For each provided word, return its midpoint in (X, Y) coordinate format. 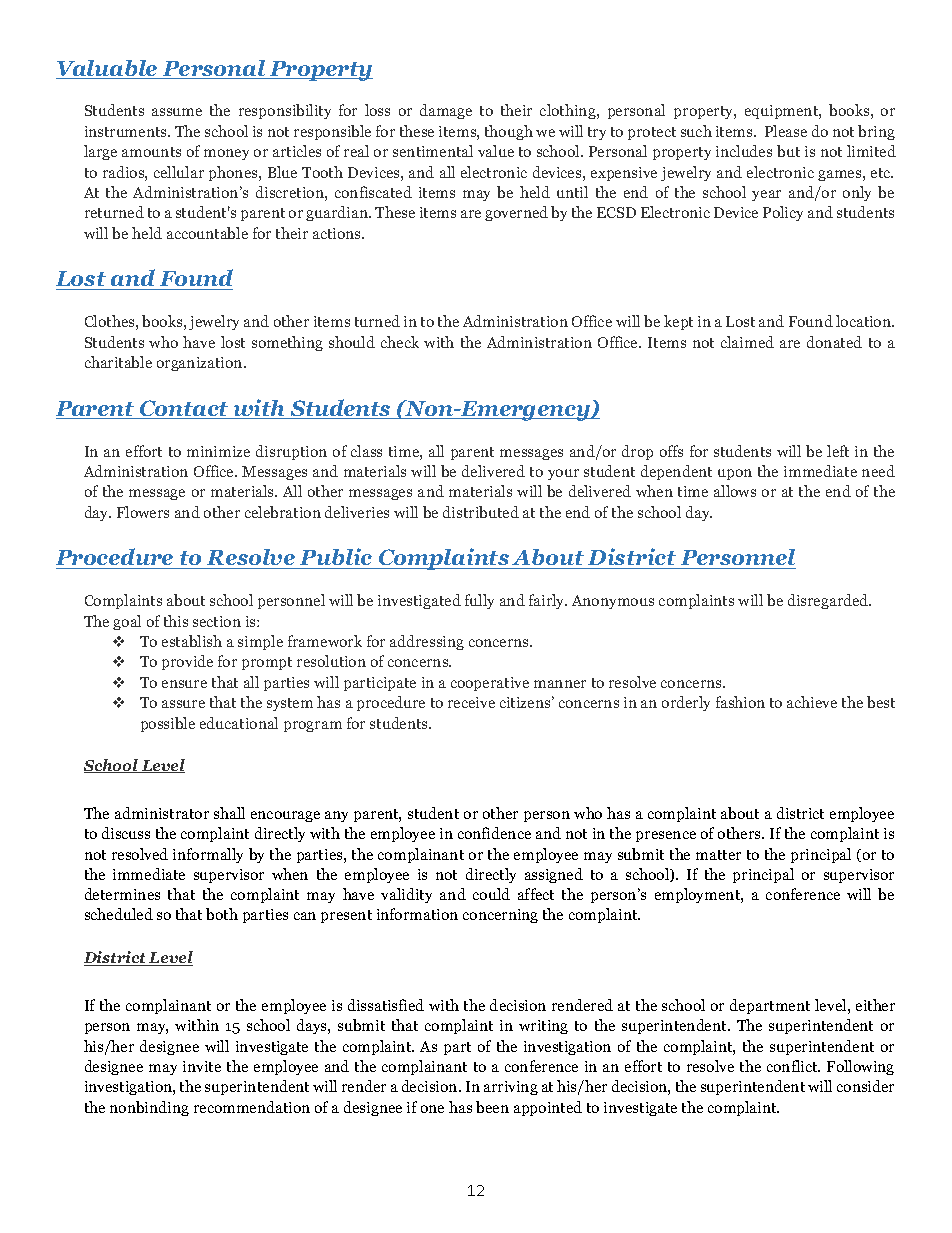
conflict (793, 1066)
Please (786, 131)
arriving (511, 1088)
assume (177, 112)
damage (446, 111)
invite (202, 1066)
